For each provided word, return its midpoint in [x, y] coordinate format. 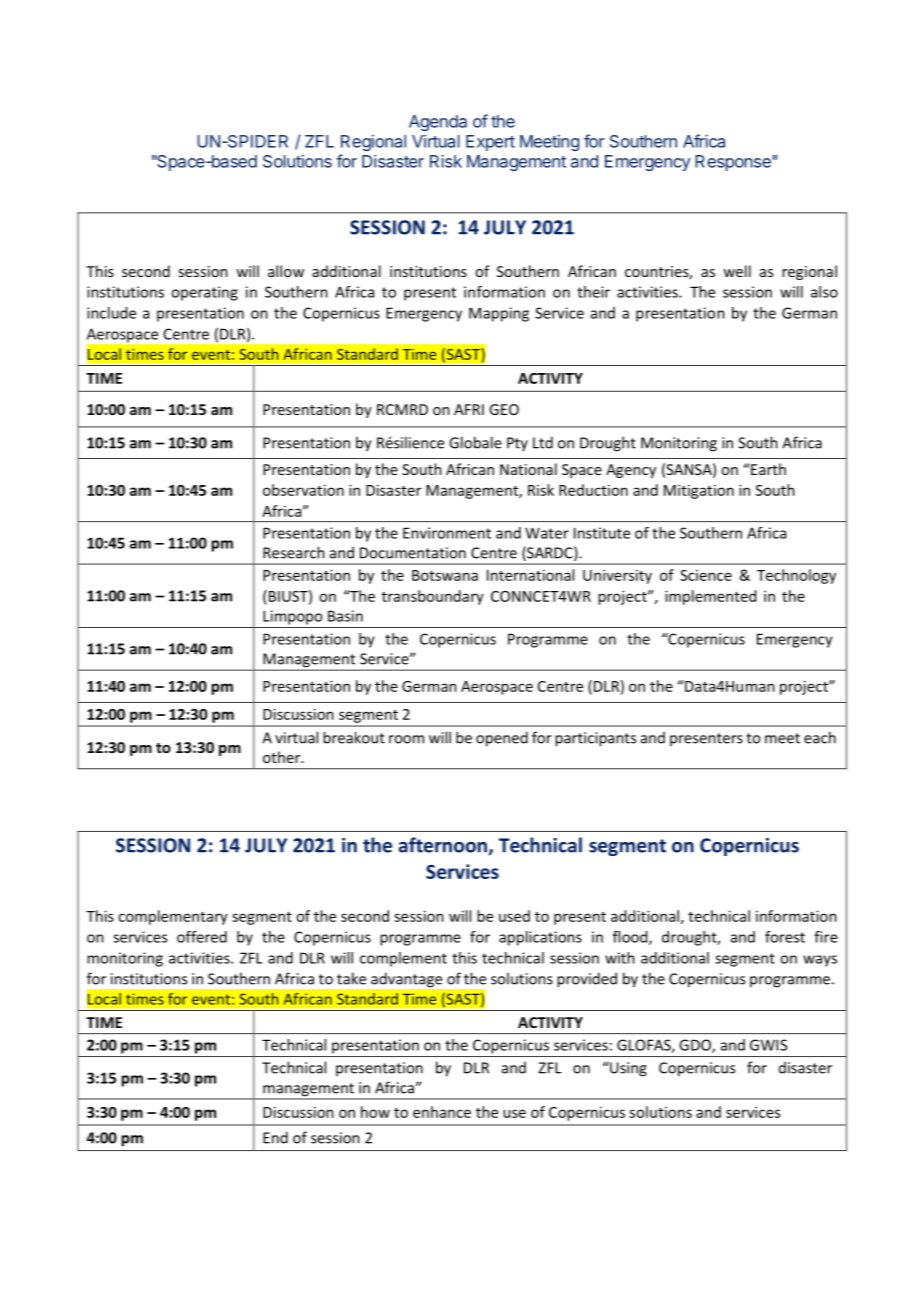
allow [286, 271]
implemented [710, 597]
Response [733, 163]
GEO [504, 409]
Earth [767, 469]
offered [202, 937]
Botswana [445, 575]
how [375, 1112]
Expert [490, 143]
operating [204, 293]
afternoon [444, 846]
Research [294, 552]
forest [785, 937]
